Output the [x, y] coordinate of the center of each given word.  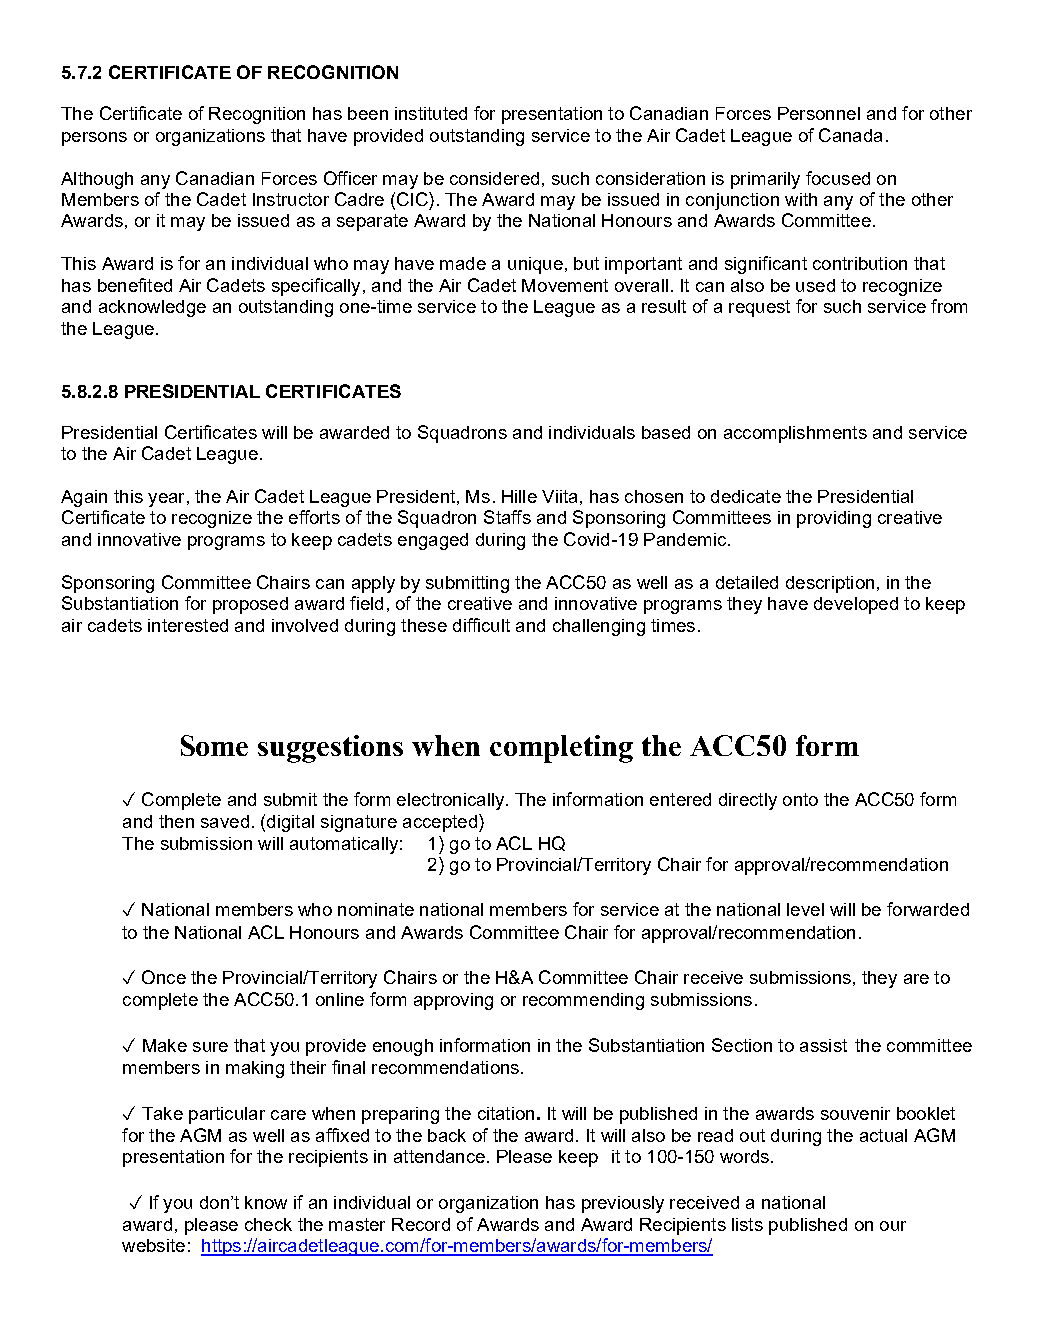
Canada [850, 135]
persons [94, 139]
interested [188, 625]
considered [494, 178]
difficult [481, 625]
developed [856, 605]
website [153, 1245]
